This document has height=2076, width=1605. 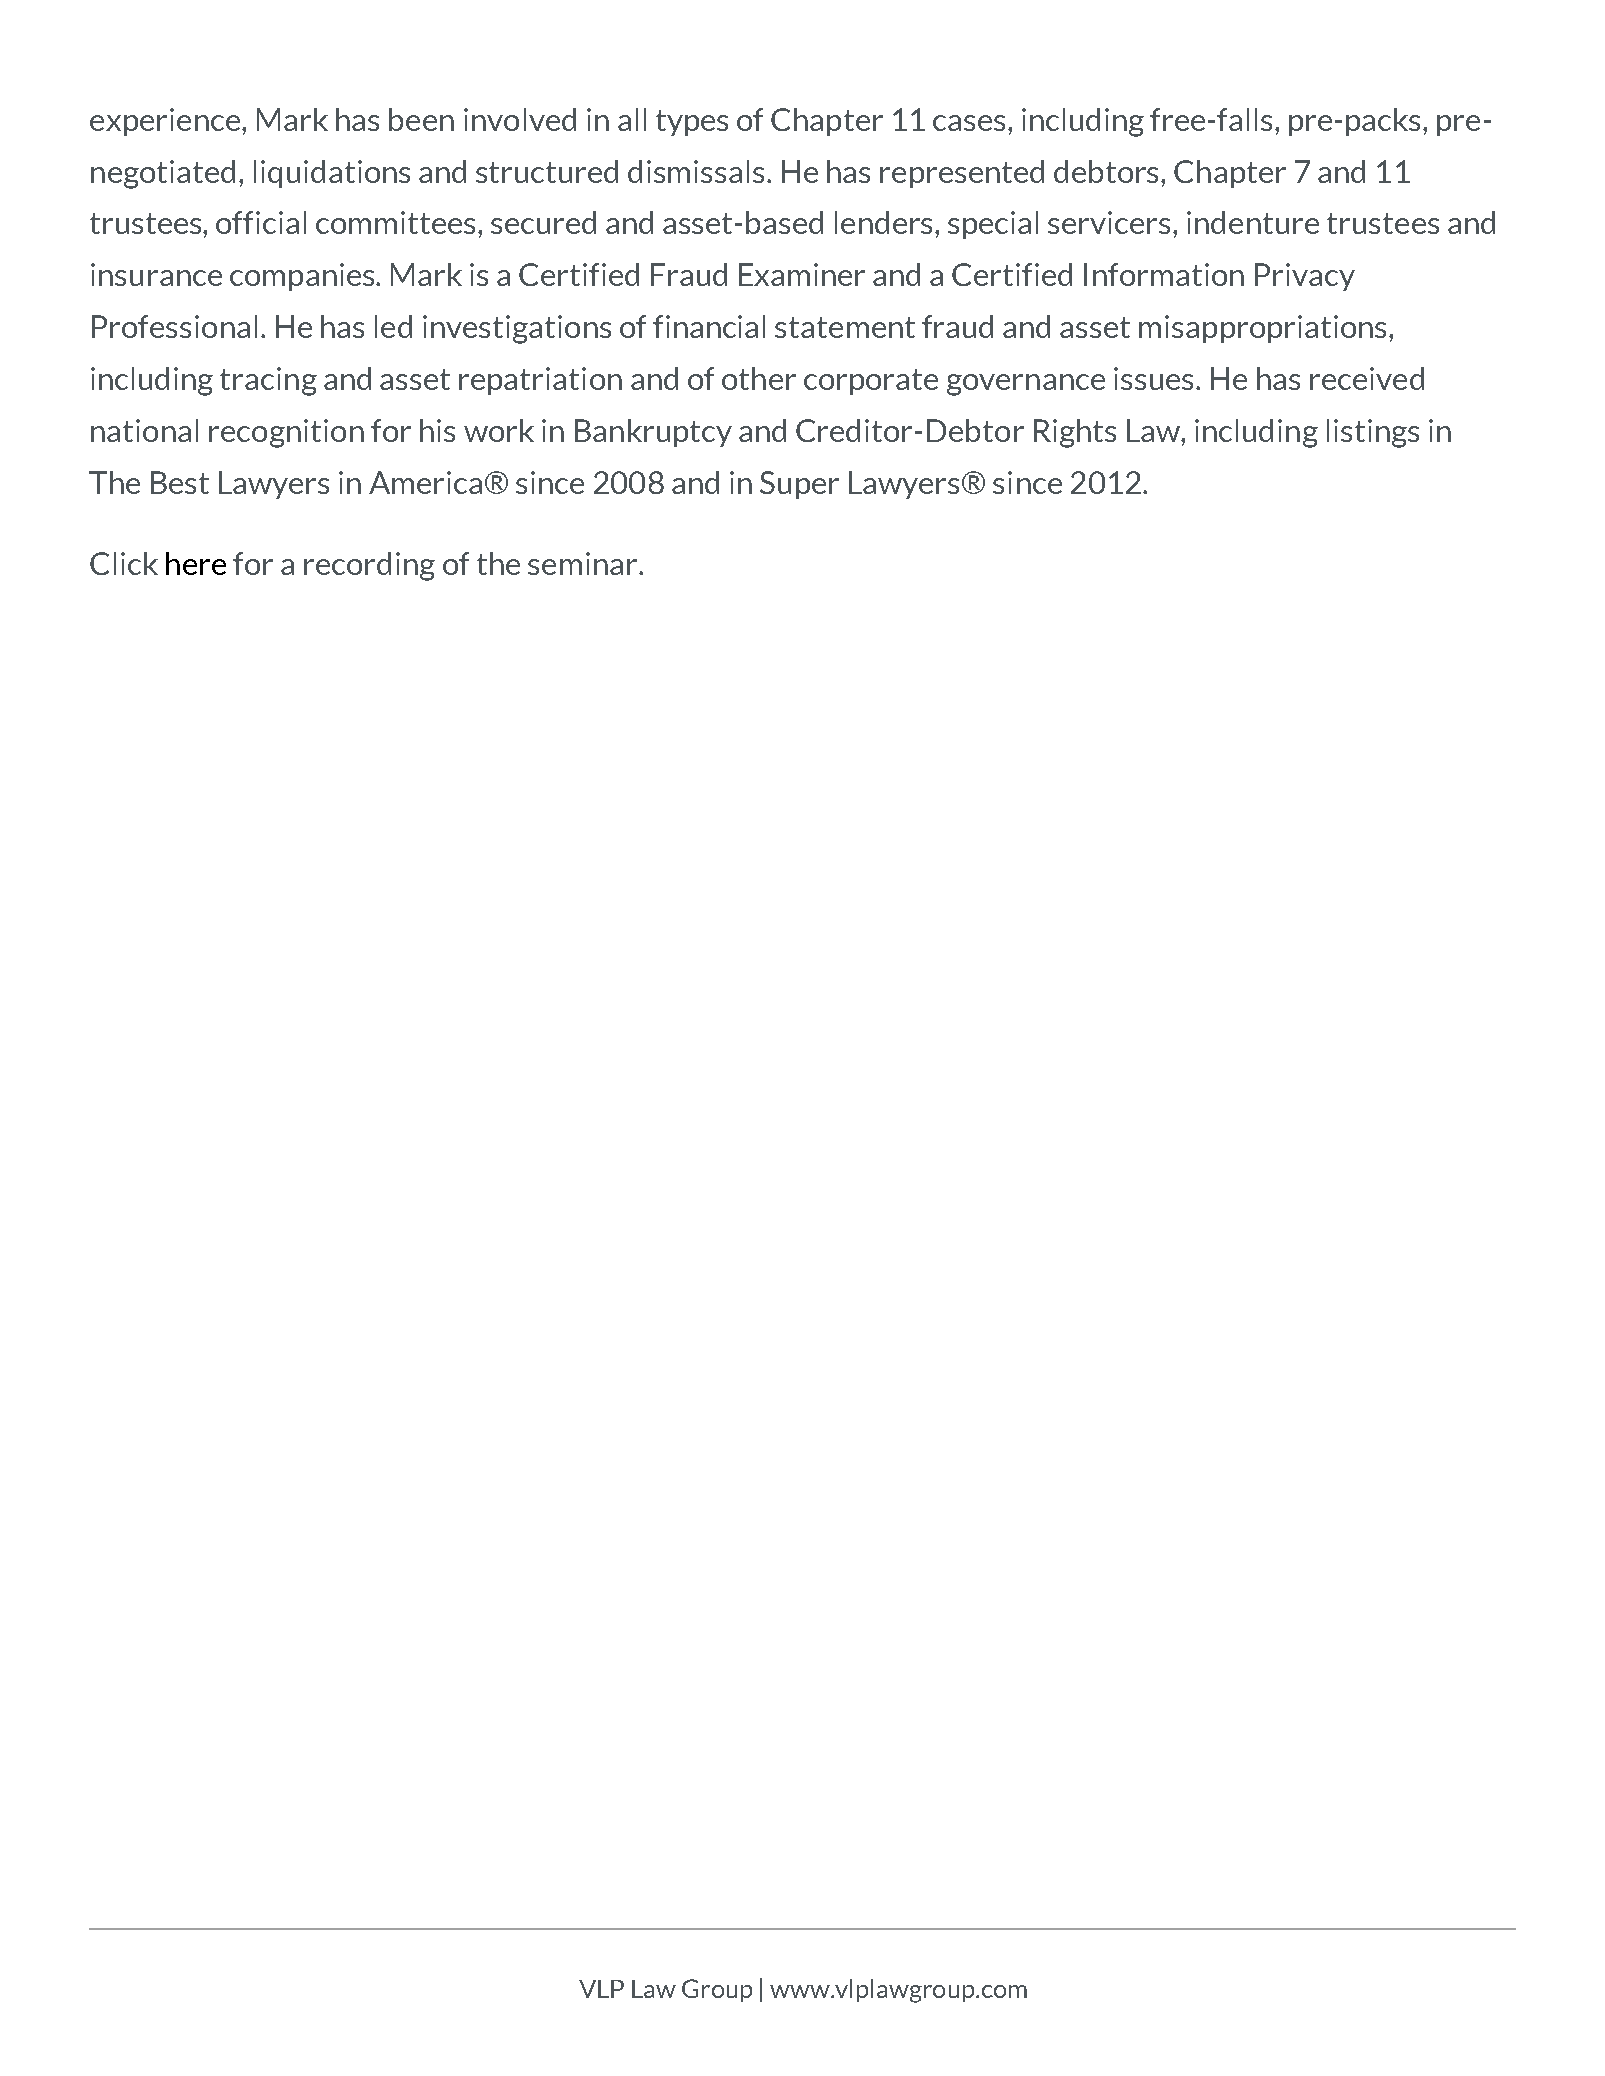 I want to click on Bankruptcy, so click(x=653, y=433).
